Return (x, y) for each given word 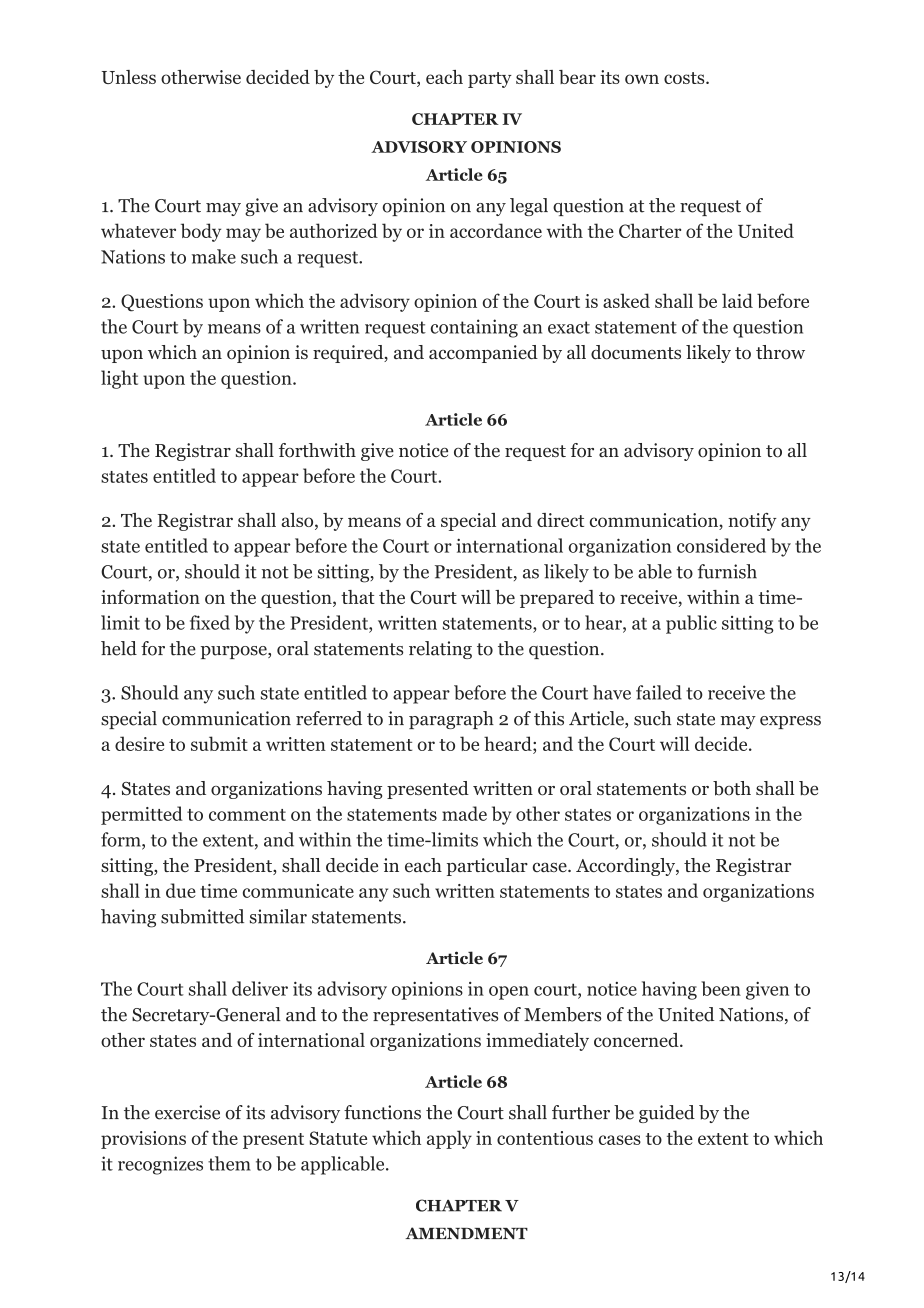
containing (474, 328)
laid (737, 300)
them (229, 1163)
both (732, 788)
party (490, 80)
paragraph (451, 720)
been (721, 988)
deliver (260, 988)
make (214, 256)
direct (560, 520)
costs (684, 78)
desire (139, 743)
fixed (210, 622)
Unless (129, 77)
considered (721, 545)
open (509, 993)
